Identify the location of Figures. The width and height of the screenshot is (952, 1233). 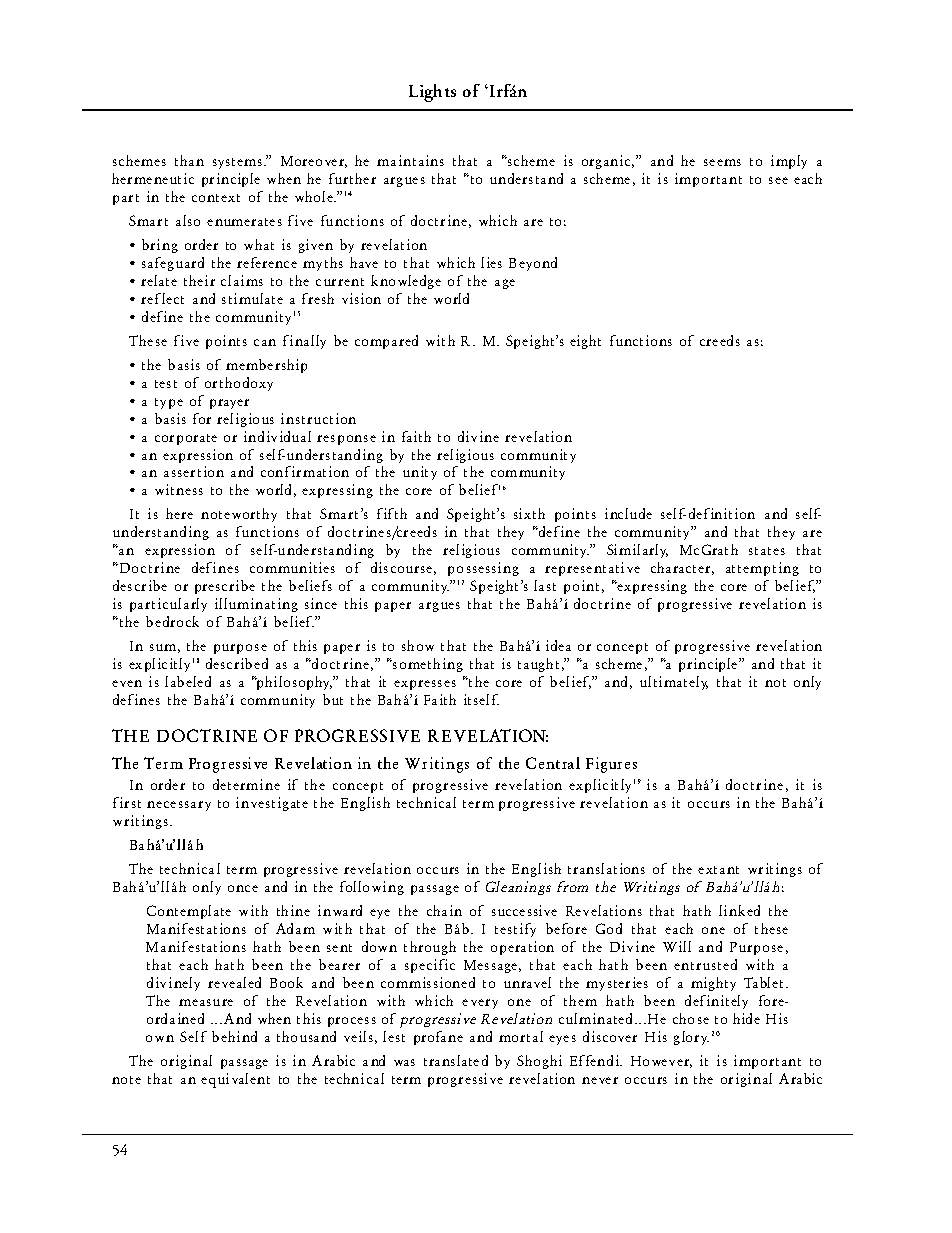
(611, 765).
